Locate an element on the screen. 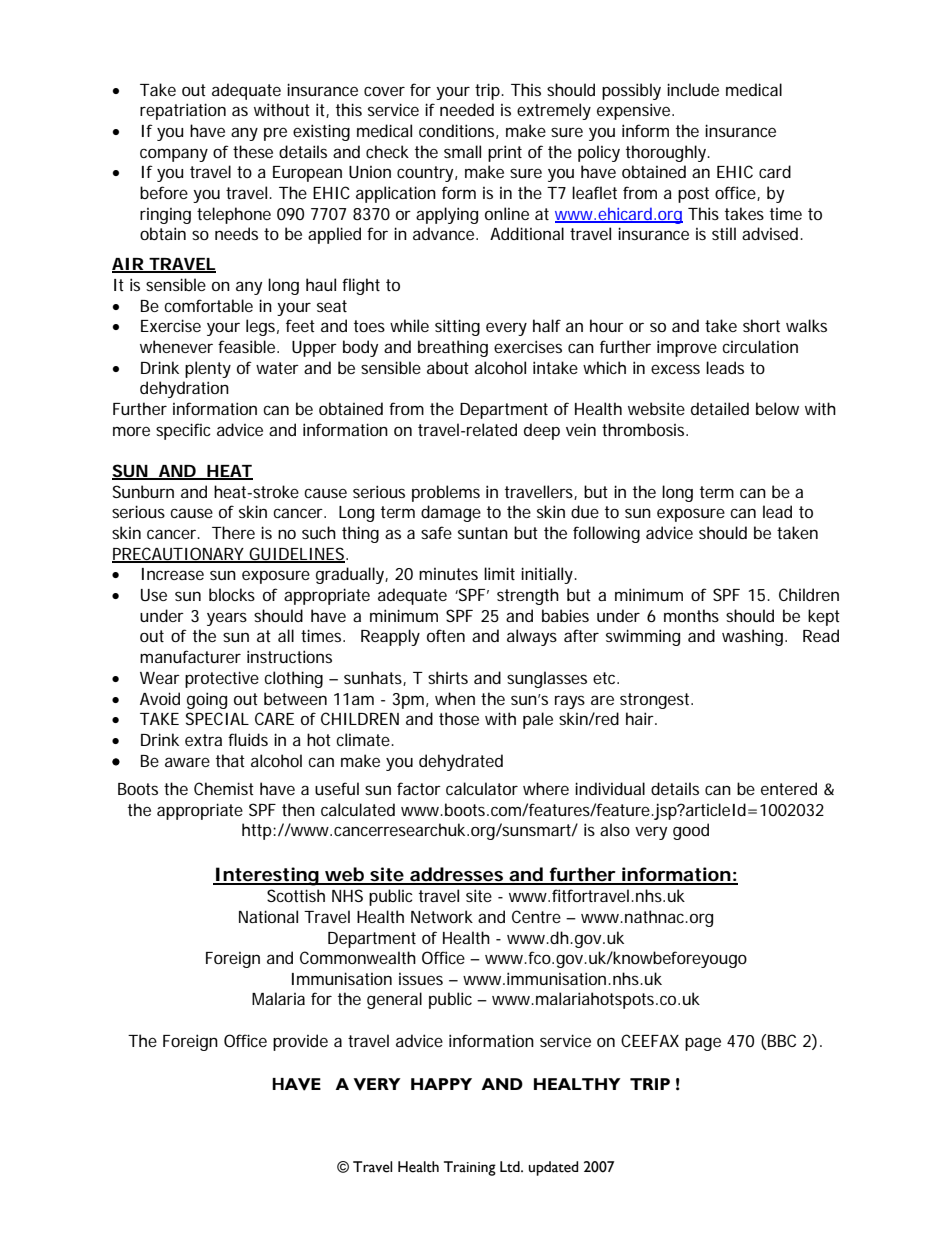 Image resolution: width=952 pixels, height=1233 pixels. years is located at coordinates (227, 619).
